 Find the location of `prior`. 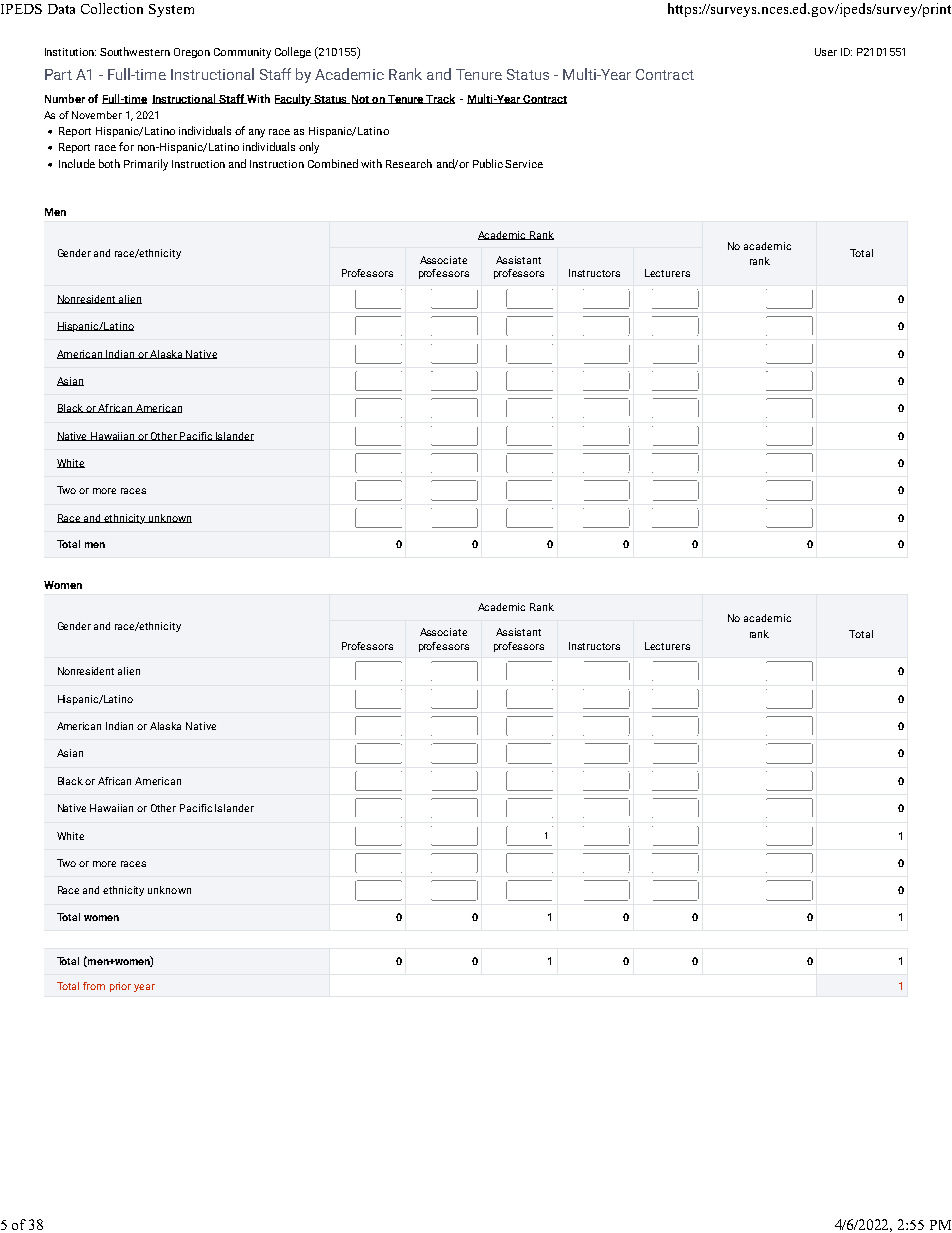

prior is located at coordinates (120, 987).
